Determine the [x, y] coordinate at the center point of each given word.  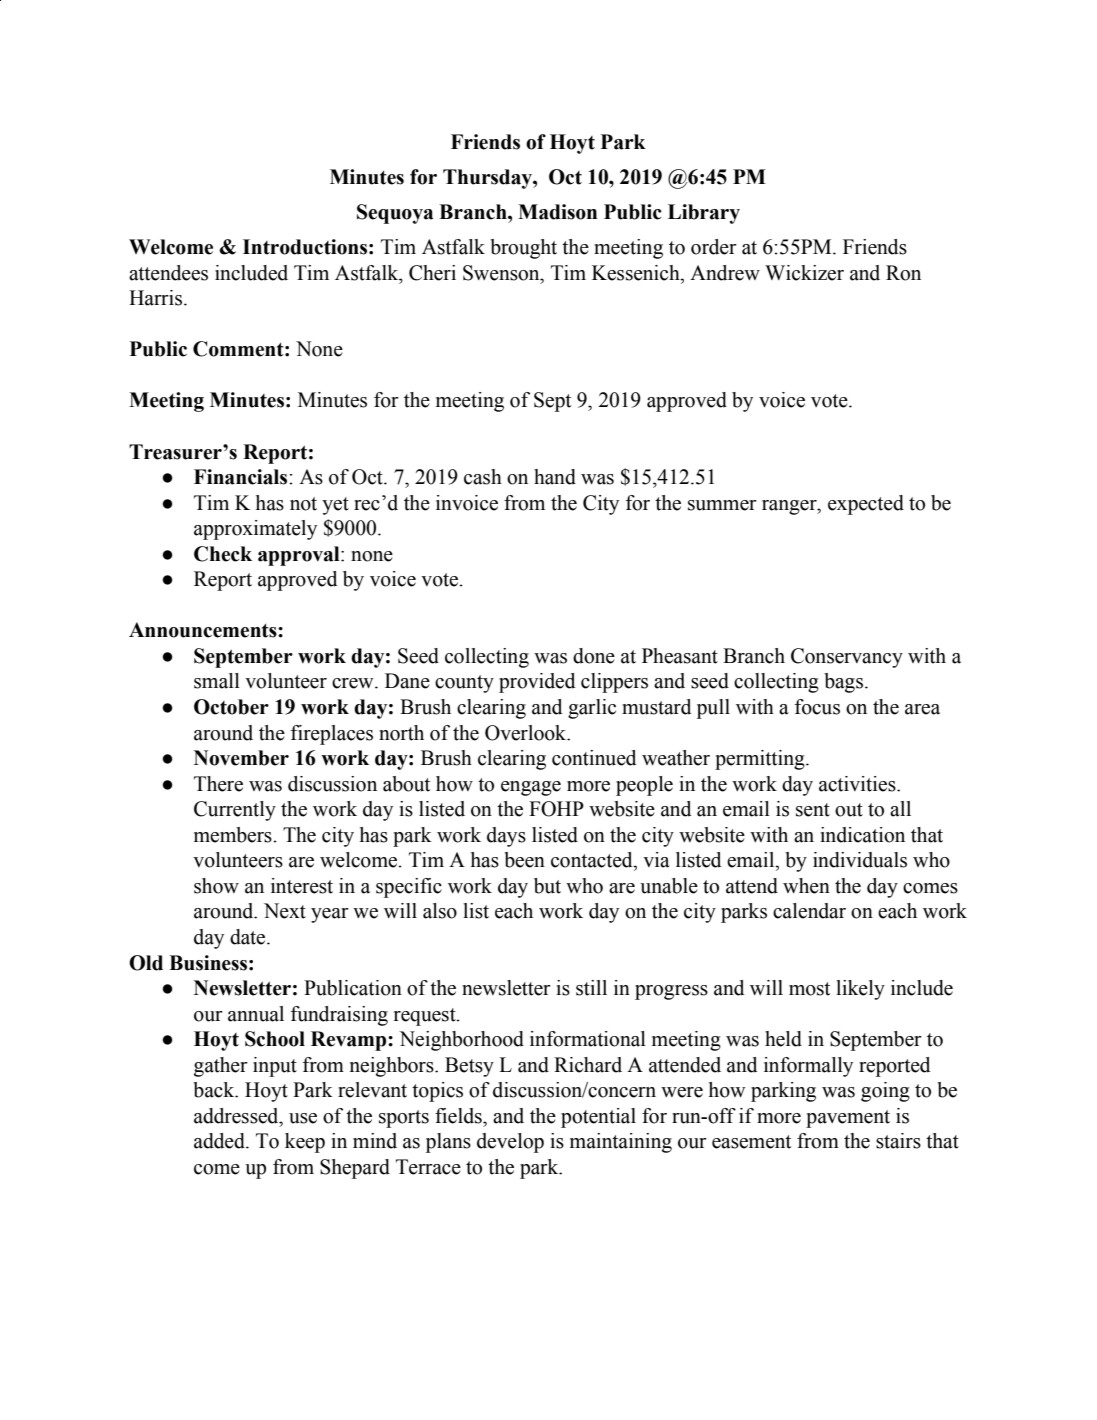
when [806, 886]
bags [843, 683]
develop [510, 1143]
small [217, 681]
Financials [242, 477]
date [249, 937]
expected [866, 505]
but [547, 886]
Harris [155, 298]
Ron [903, 273]
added [220, 1141]
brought [523, 249]
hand [555, 477]
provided [537, 683]
